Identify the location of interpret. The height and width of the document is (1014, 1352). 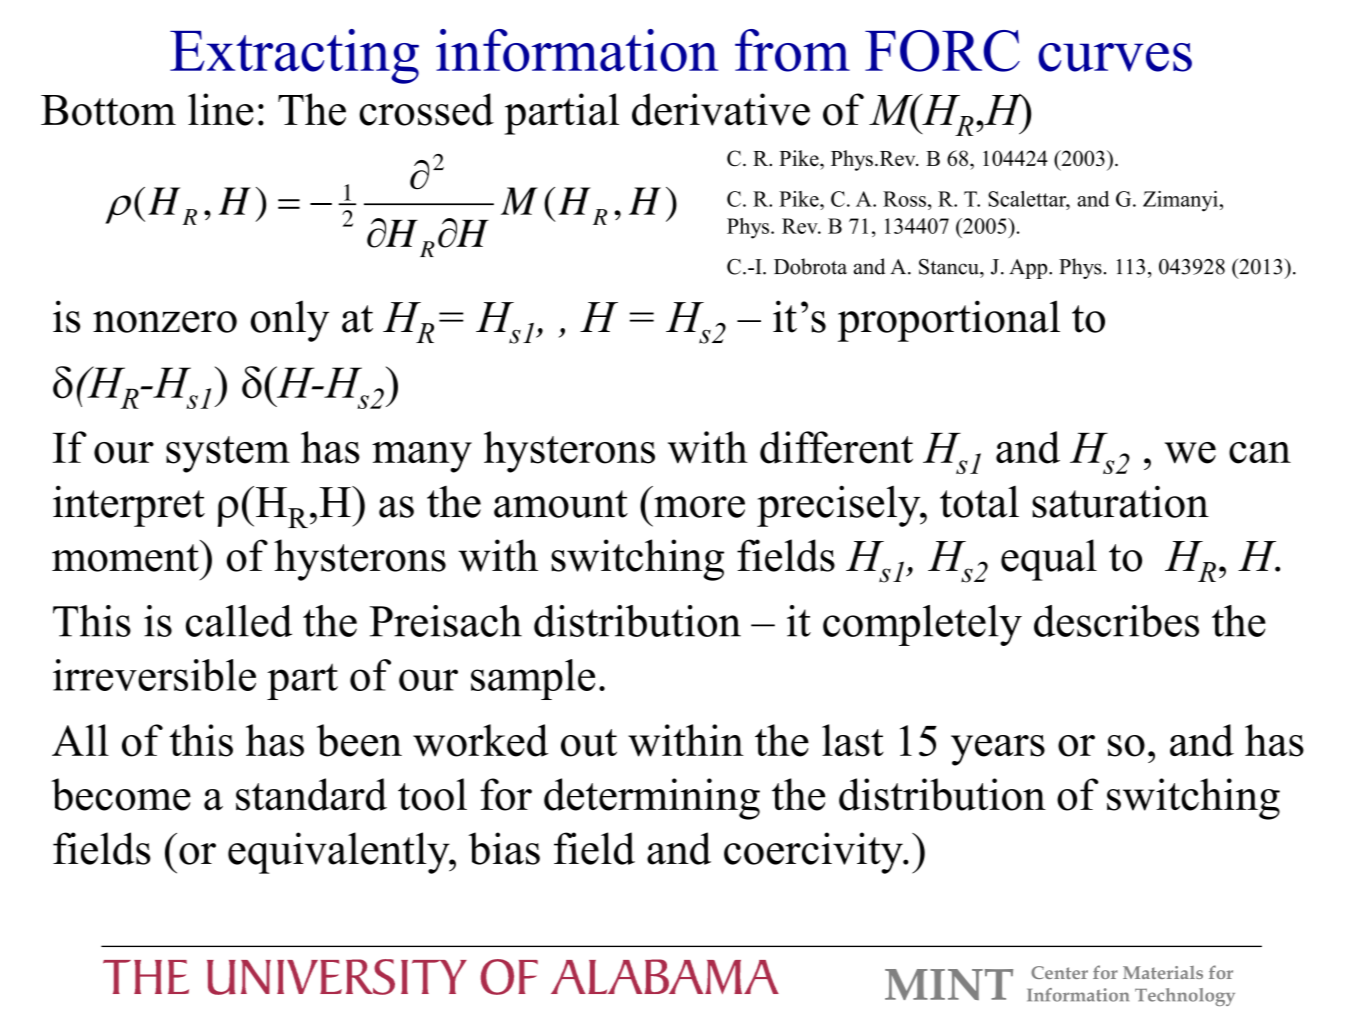
(129, 506).
